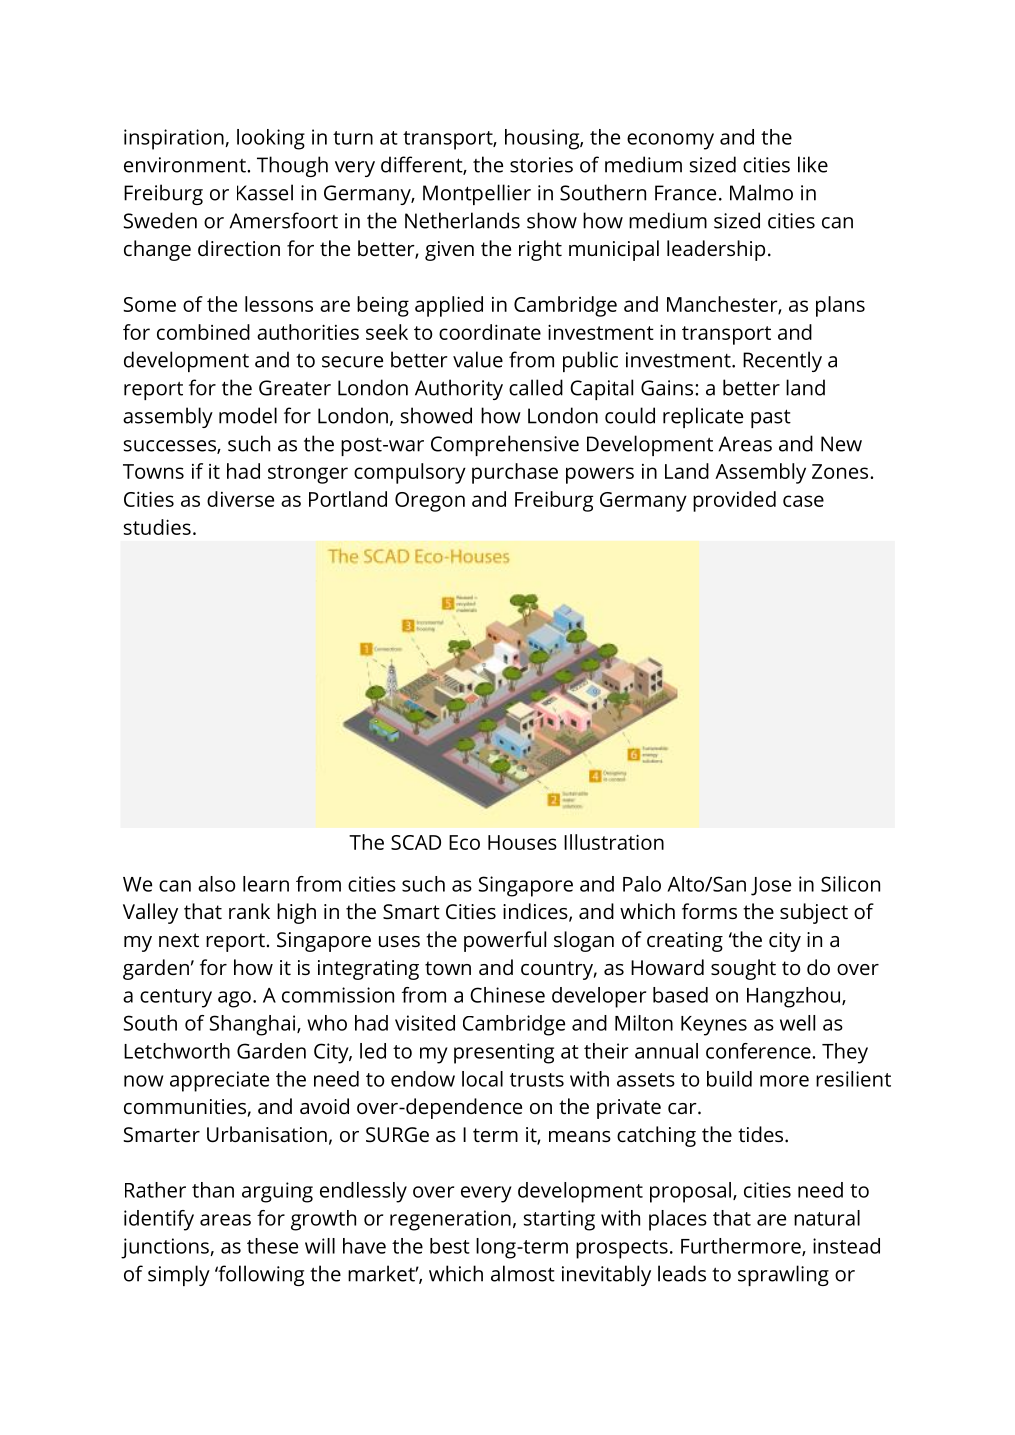 Image resolution: width=1015 pixels, height=1435 pixels. What do you see at coordinates (265, 192) in the screenshot?
I see `Kassel` at bounding box center [265, 192].
